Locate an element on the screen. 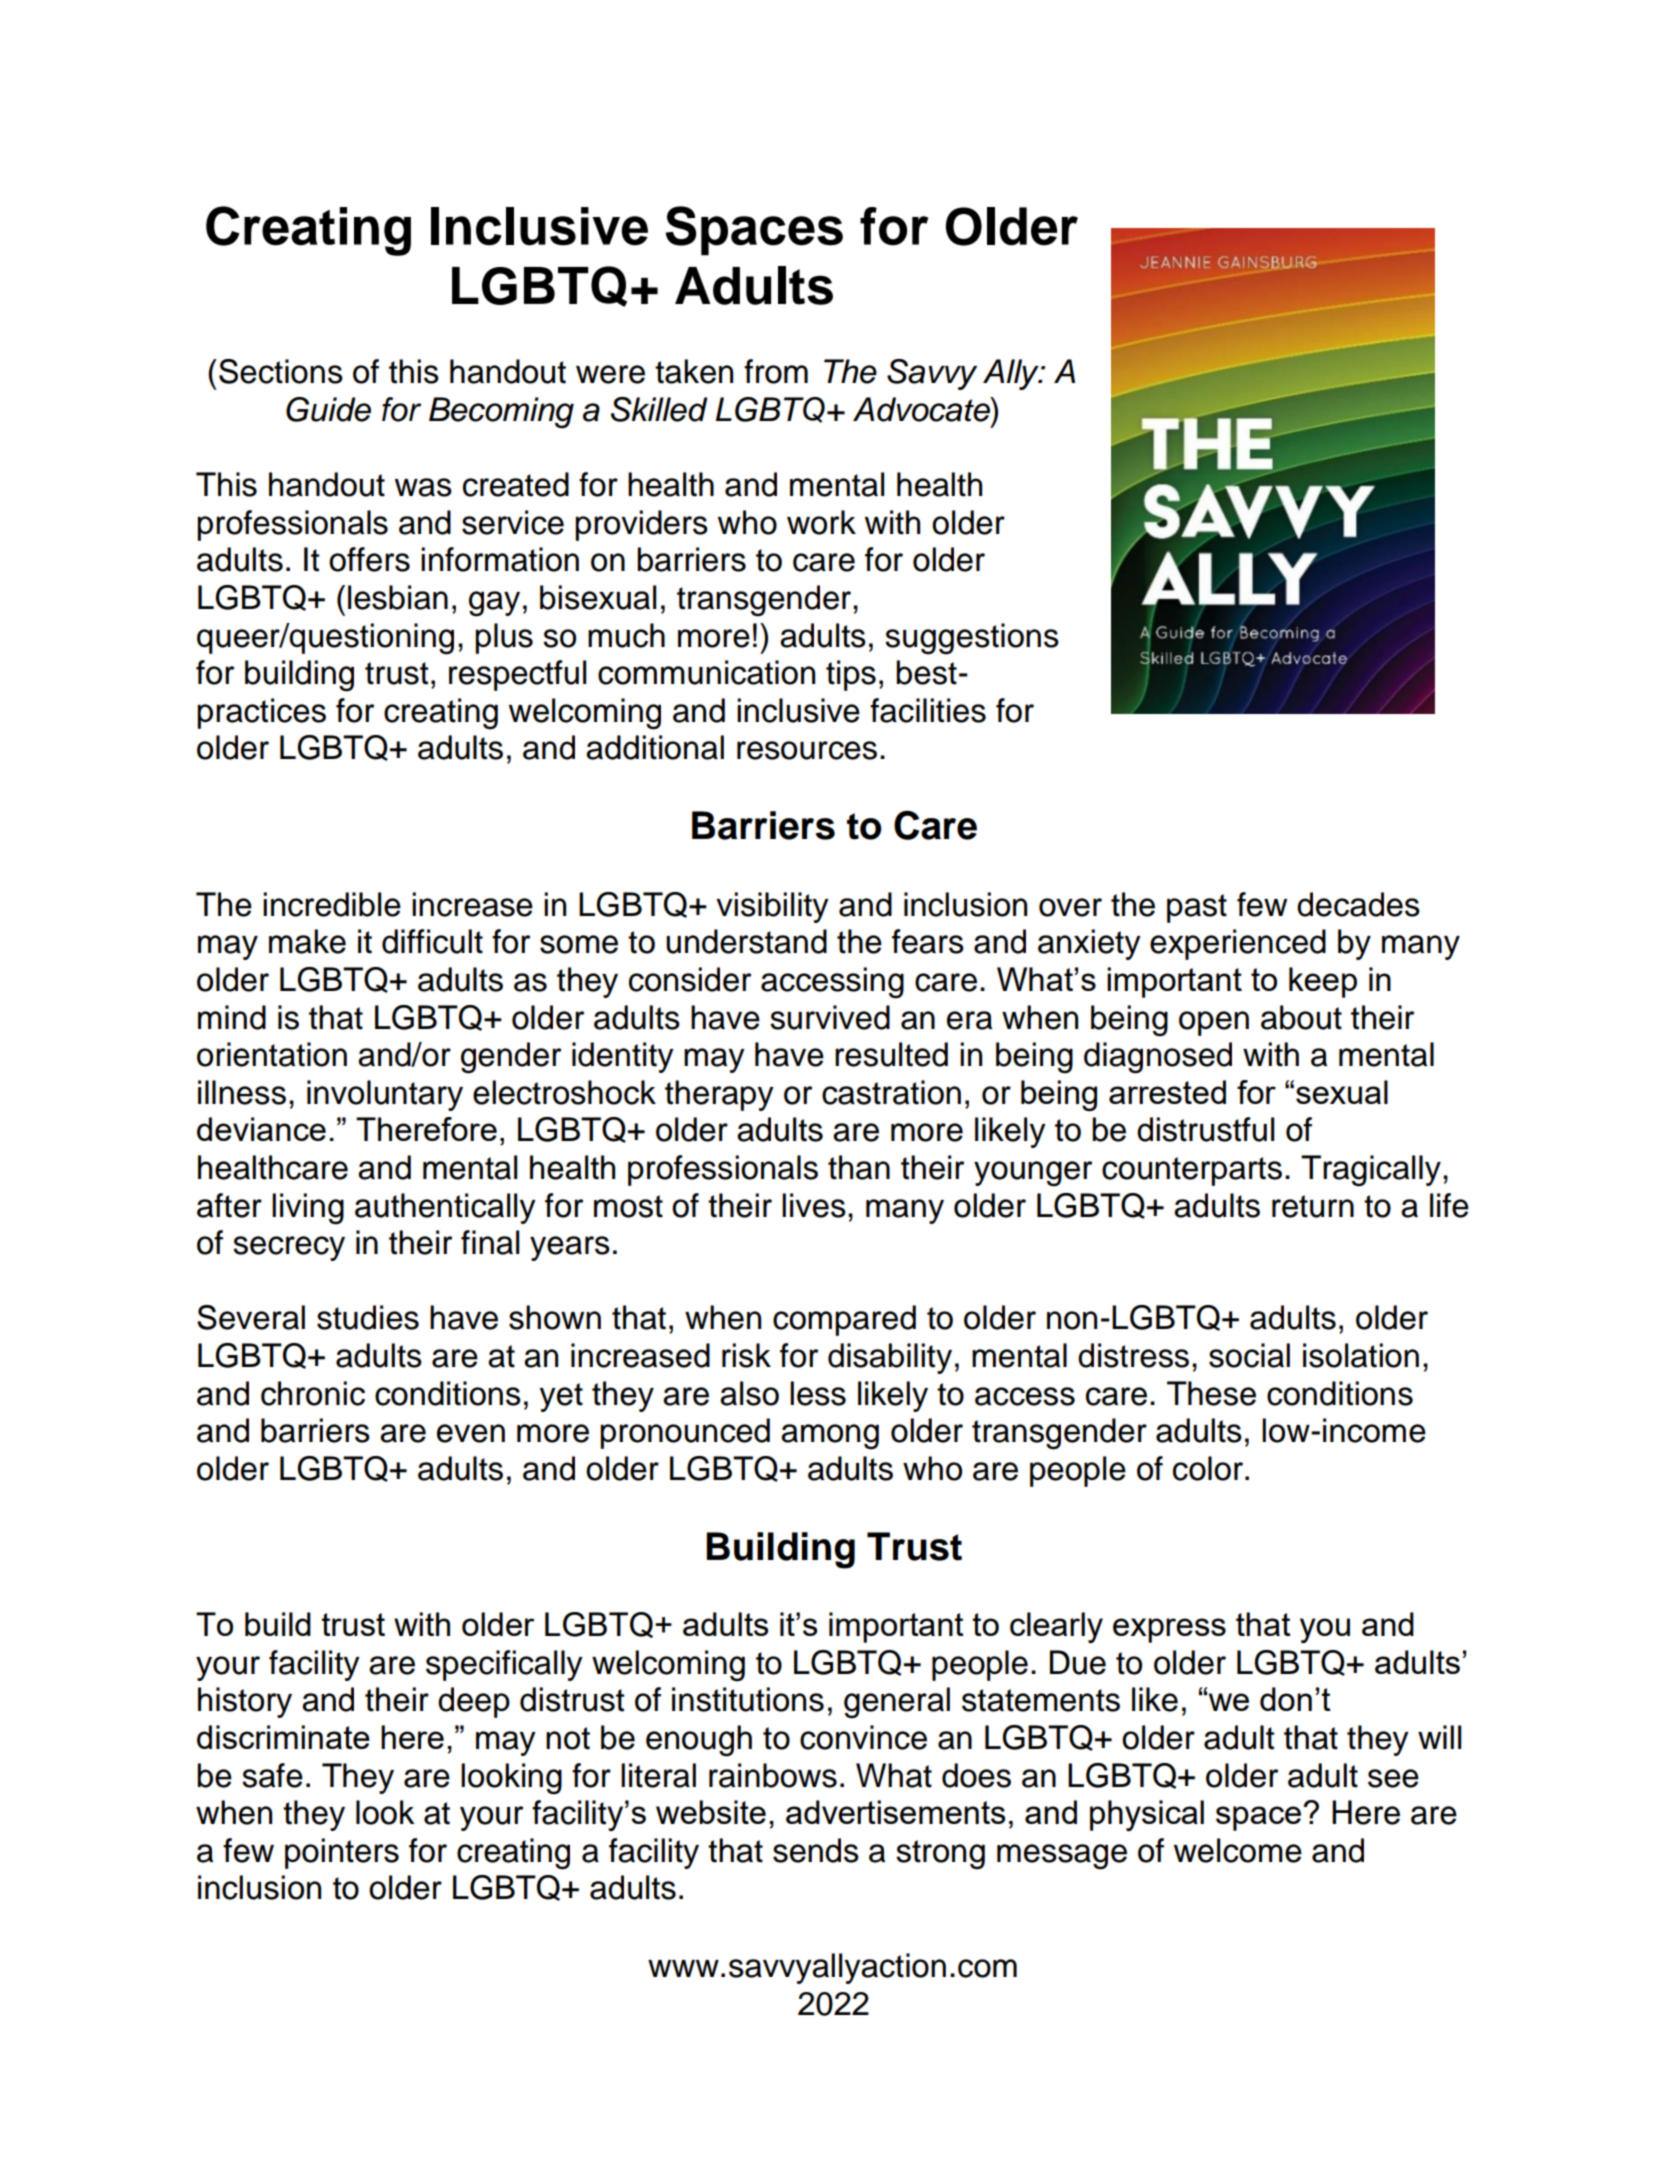 The image size is (1667, 2157). among is located at coordinates (830, 1437).
